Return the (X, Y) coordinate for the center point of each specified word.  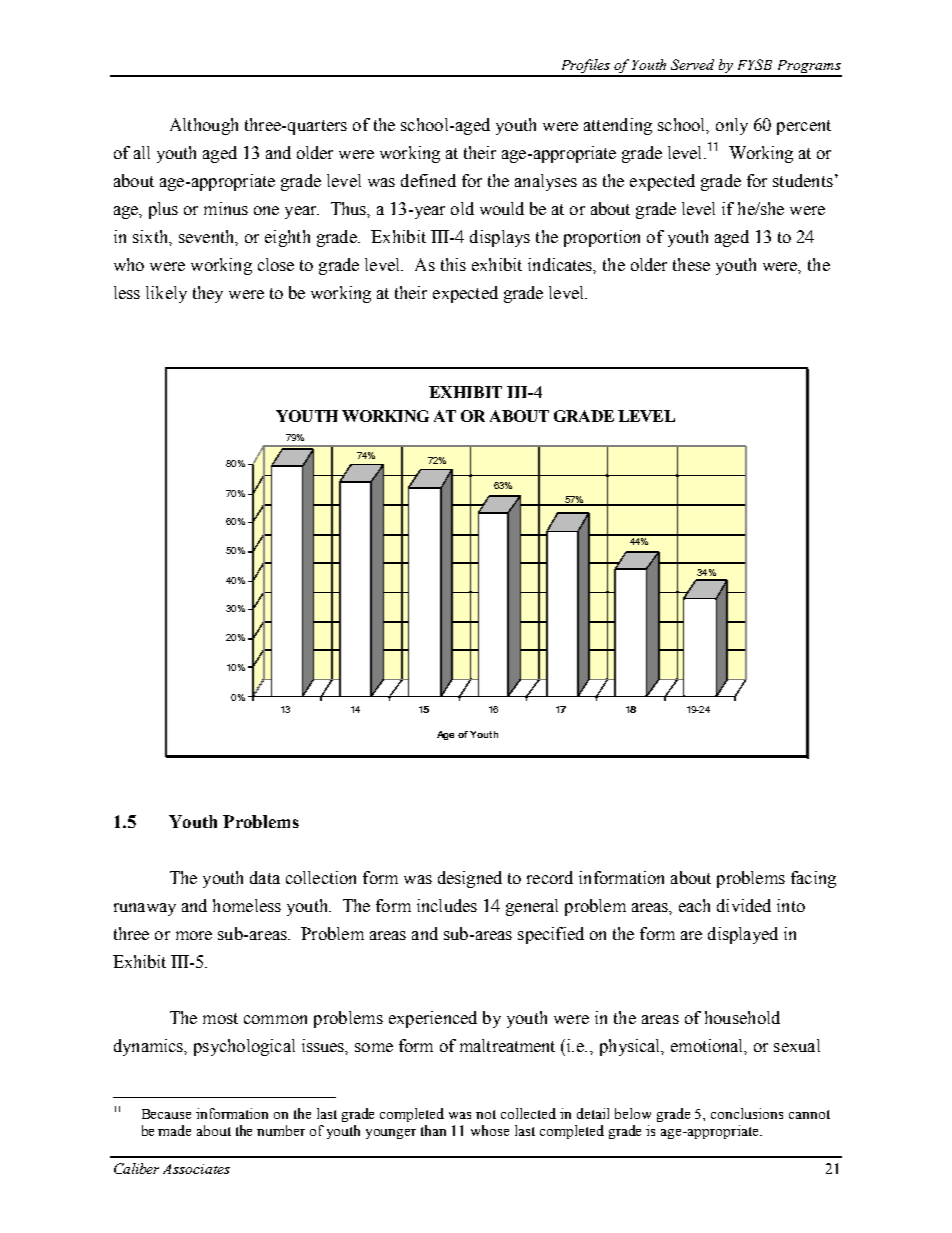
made (174, 1130)
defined (428, 180)
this (453, 264)
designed (470, 879)
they (208, 294)
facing (813, 879)
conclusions (747, 1113)
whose (490, 1130)
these (691, 264)
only (732, 126)
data (265, 877)
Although (204, 126)
